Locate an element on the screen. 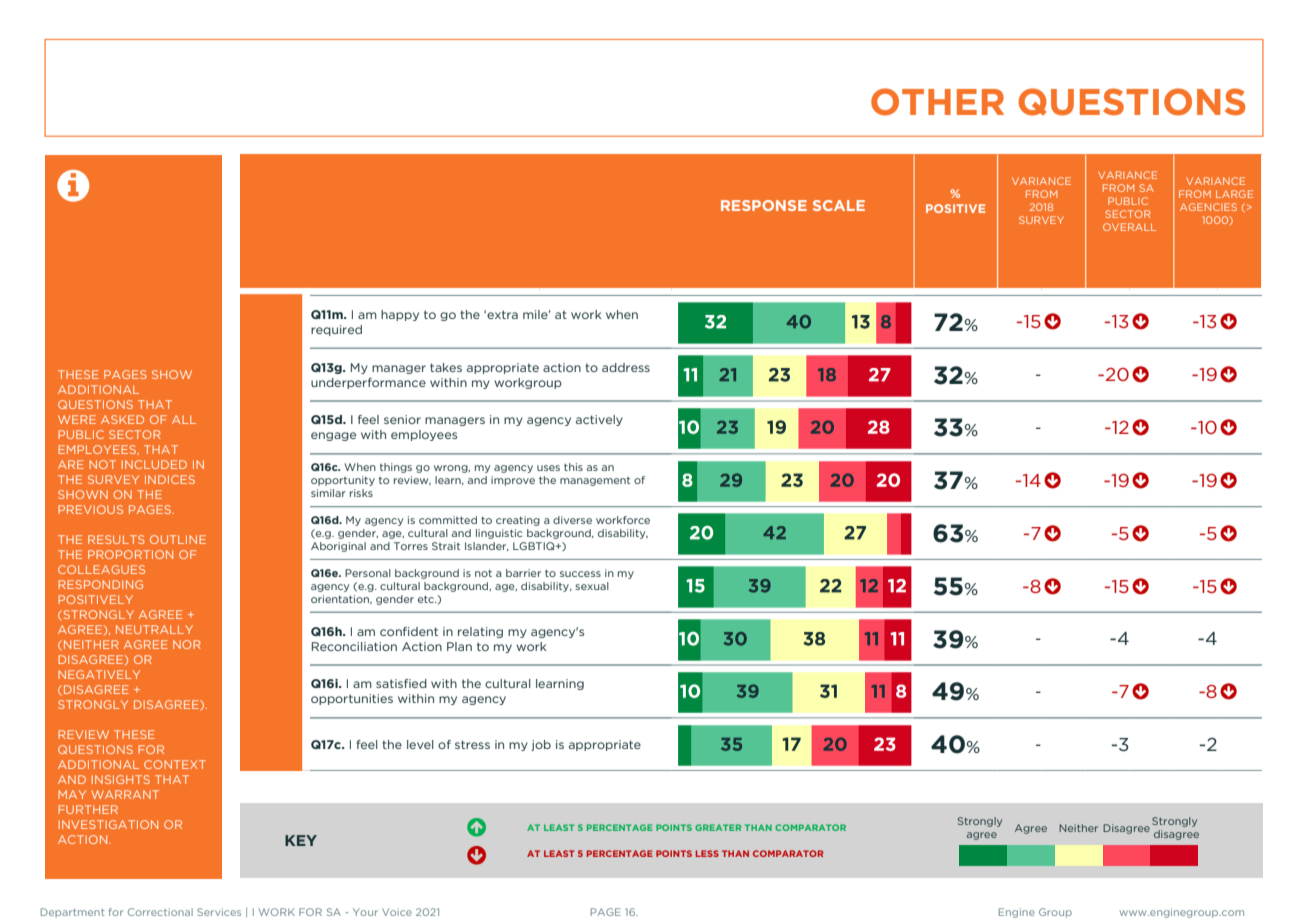 The width and height of the screenshot is (1308, 924). happy is located at coordinates (400, 315).
